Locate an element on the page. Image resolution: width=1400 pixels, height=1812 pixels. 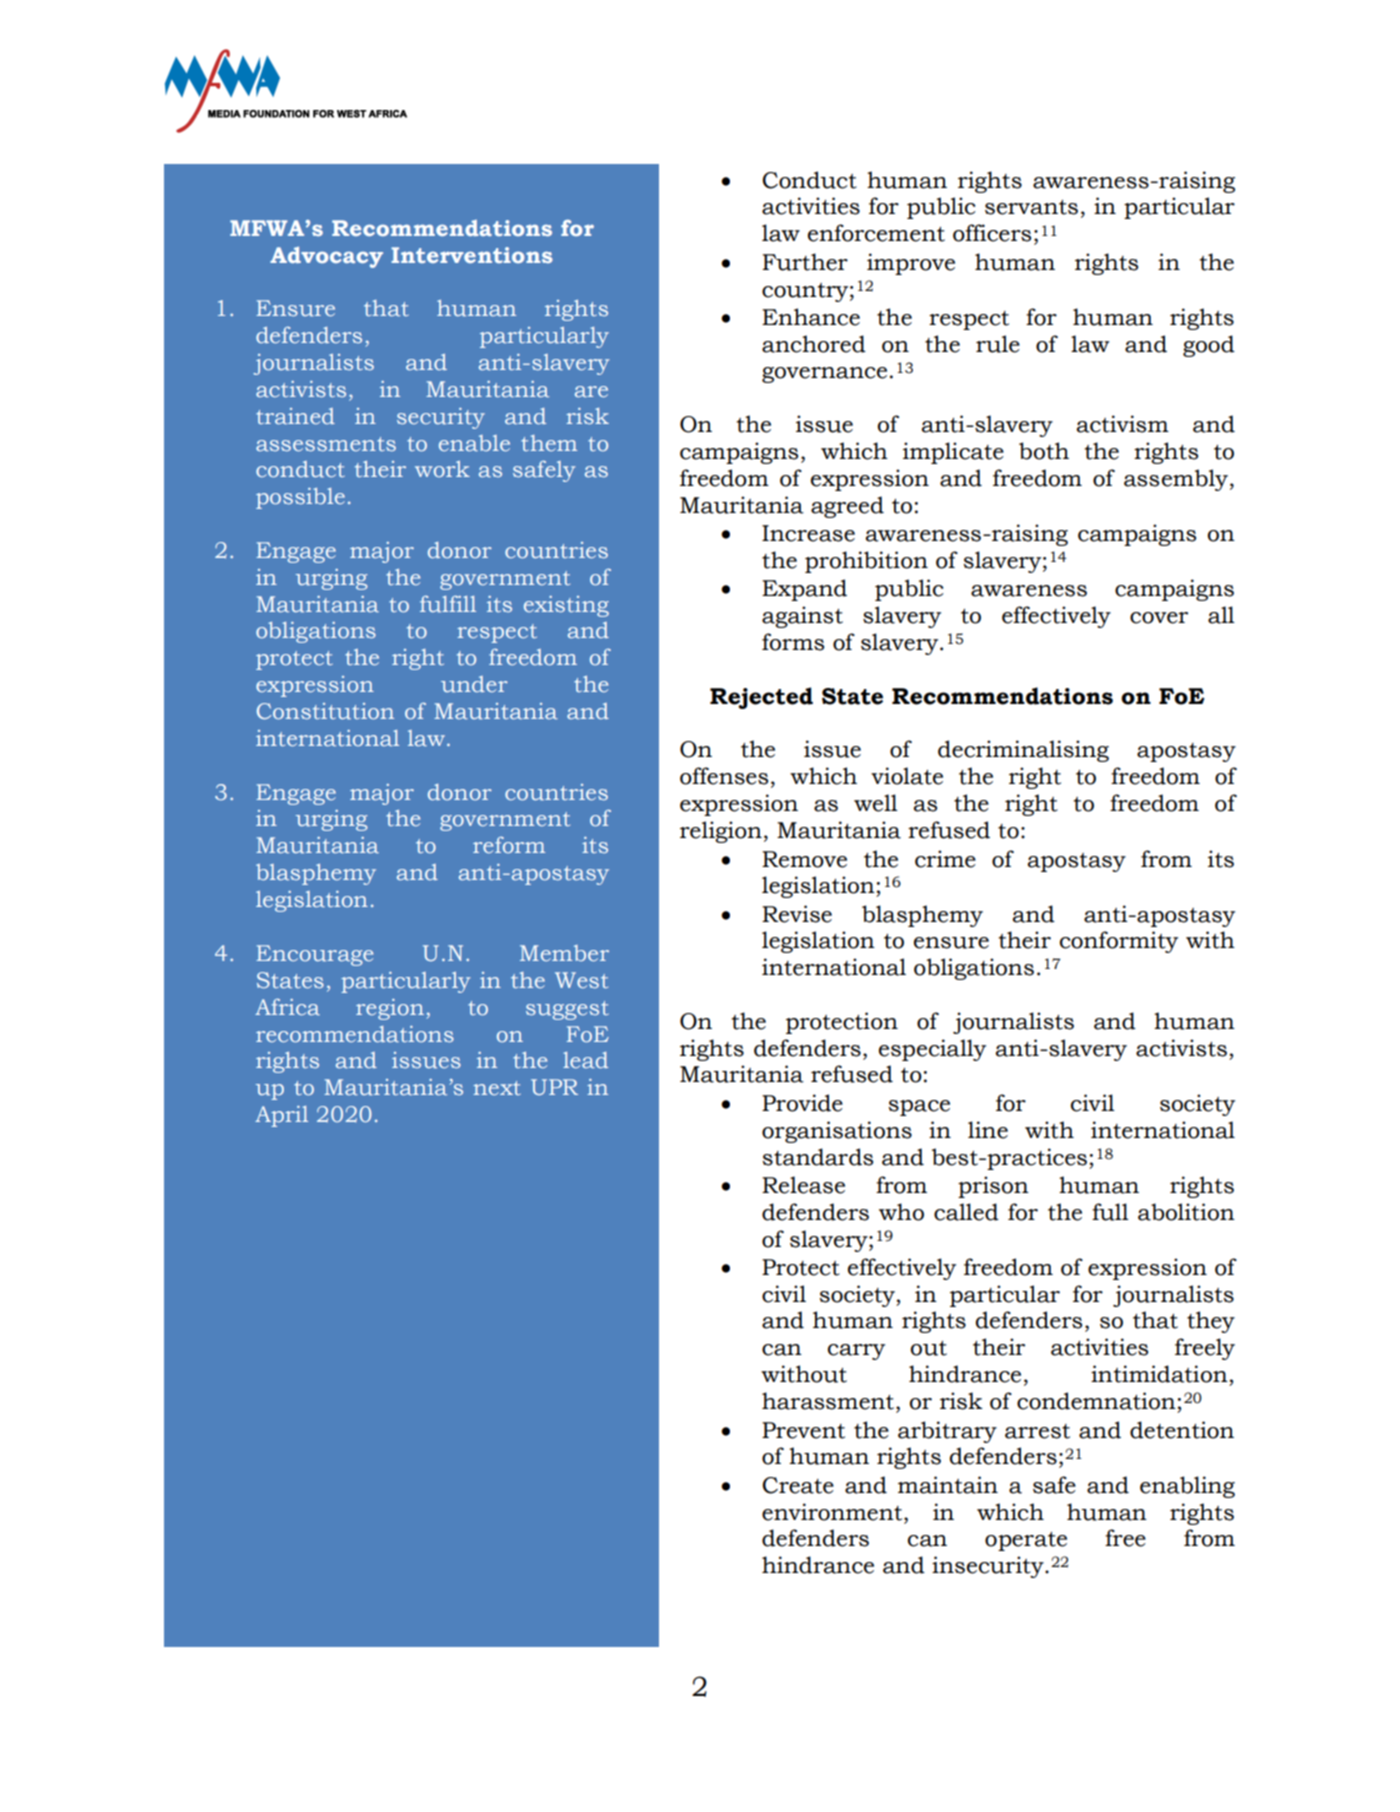
servants is located at coordinates (1031, 207).
